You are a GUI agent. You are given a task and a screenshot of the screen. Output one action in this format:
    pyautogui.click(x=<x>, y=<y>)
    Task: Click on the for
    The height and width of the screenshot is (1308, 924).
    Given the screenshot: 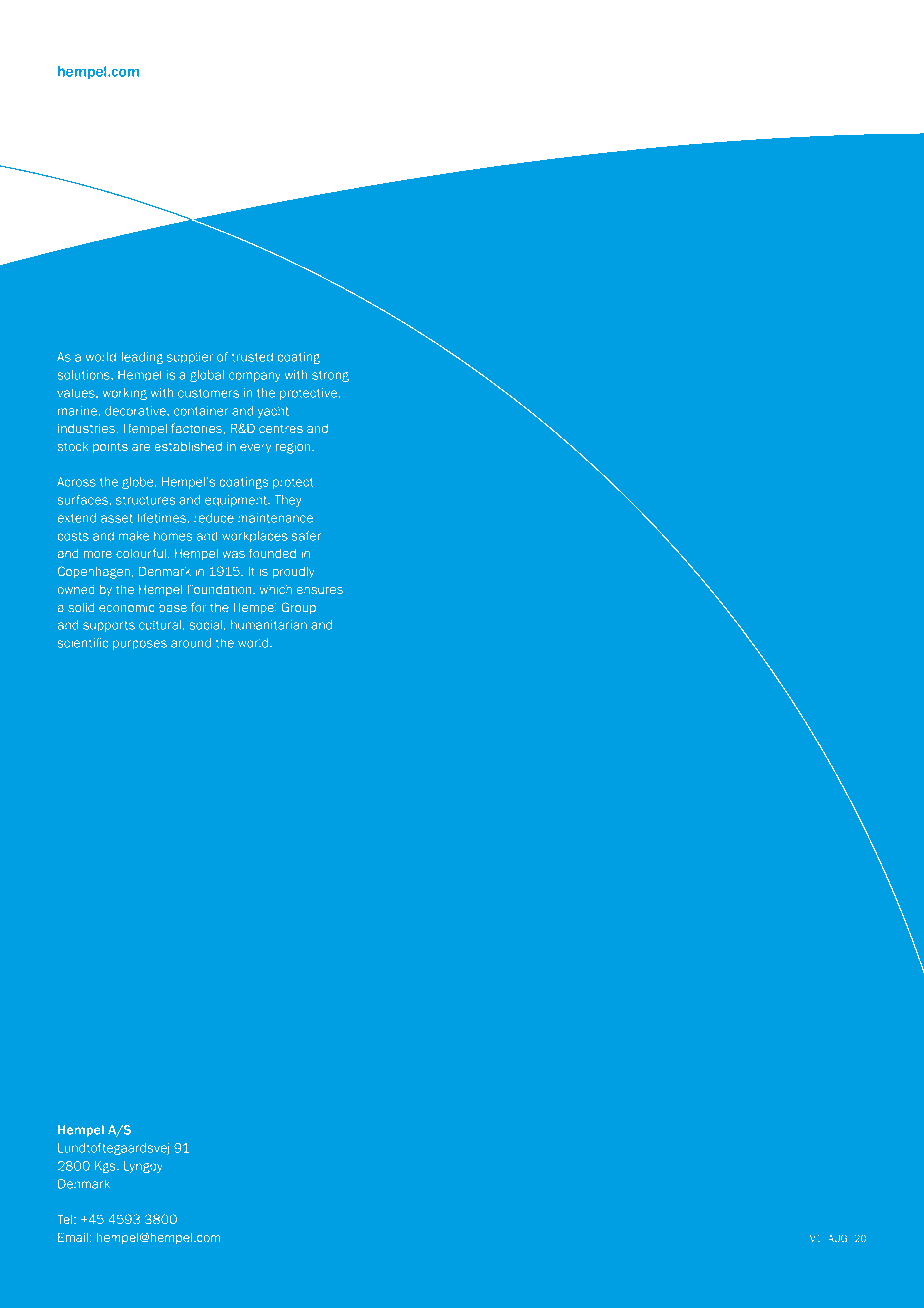 What is the action you would take?
    pyautogui.click(x=198, y=607)
